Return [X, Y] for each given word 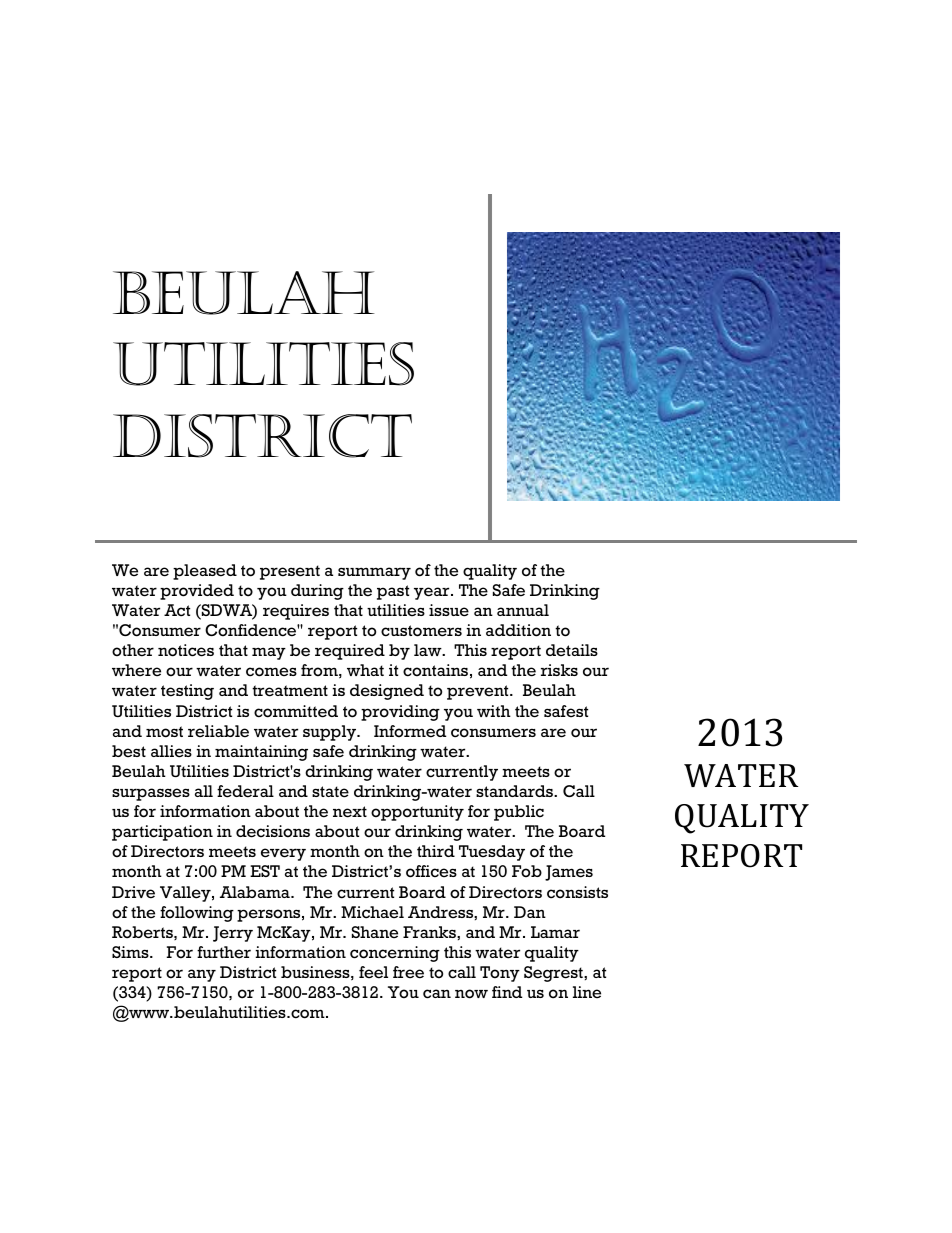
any [202, 975]
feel [373, 972]
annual [523, 610]
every [283, 854]
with [494, 711]
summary [374, 573]
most [164, 732]
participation [162, 833]
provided [197, 592]
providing [400, 713]
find [507, 992]
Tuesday [492, 853]
